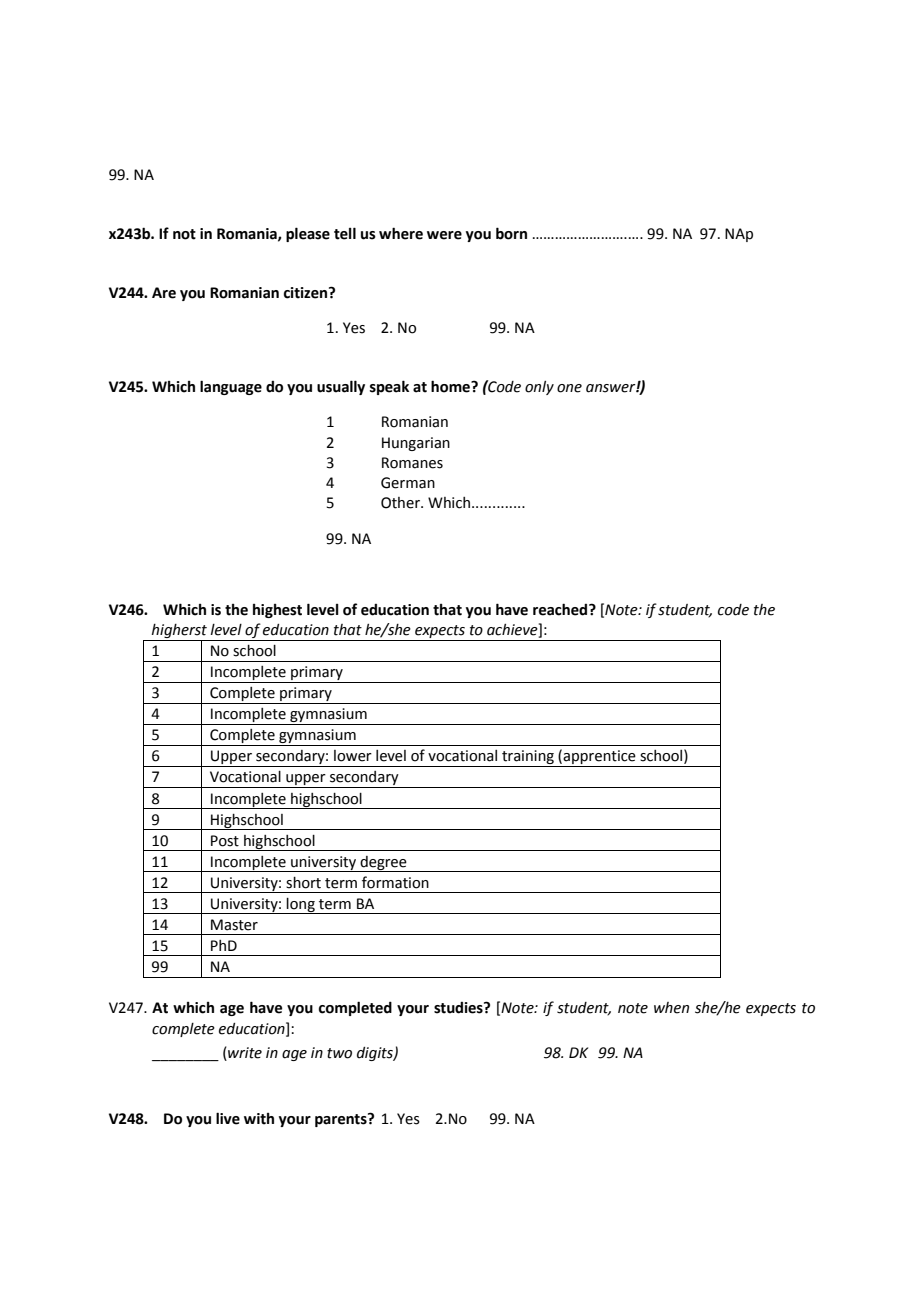 The width and height of the document is (924, 1308). Describe the element at coordinates (528, 758) in the document. I see `training` at that location.
